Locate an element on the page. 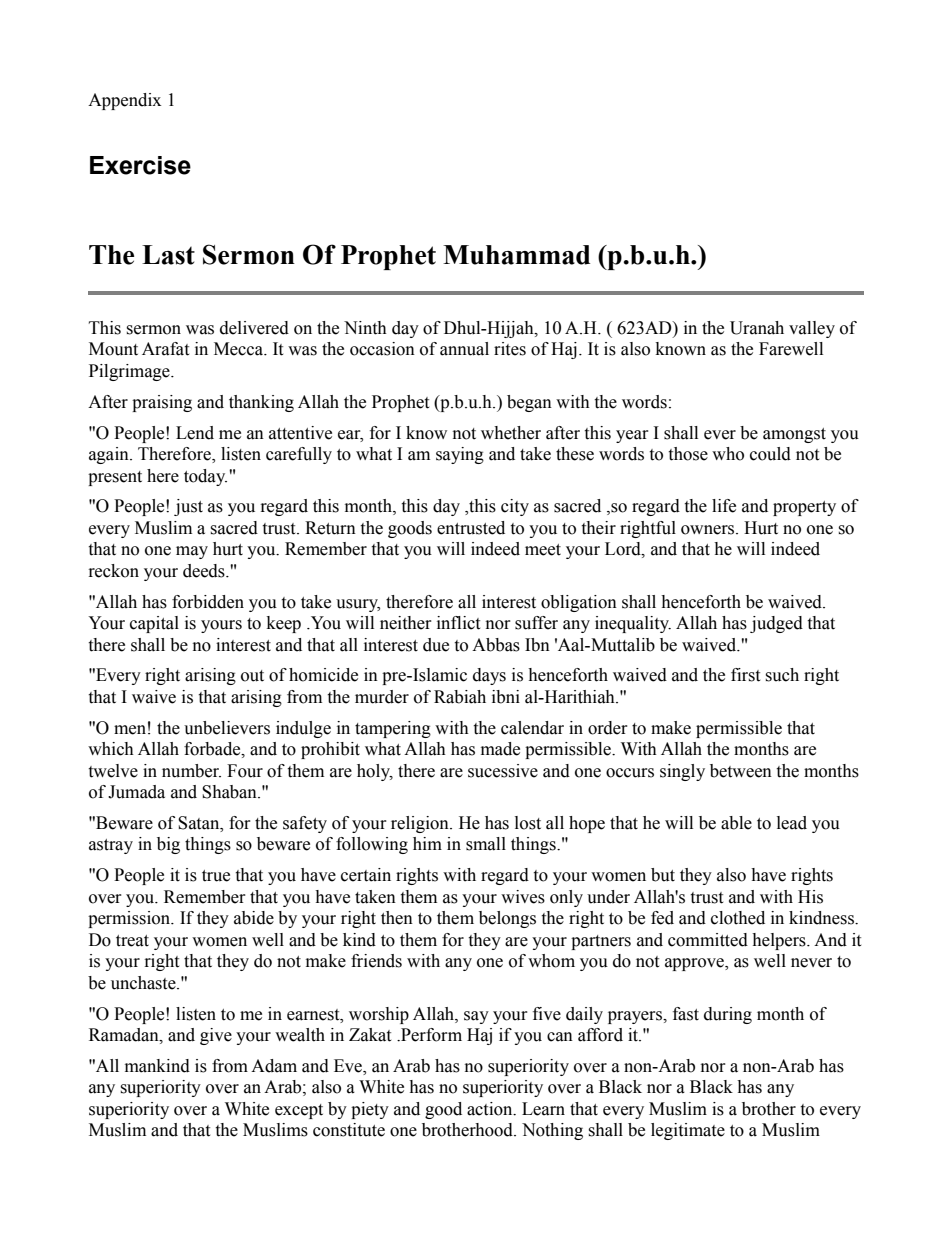  judged is located at coordinates (776, 624).
